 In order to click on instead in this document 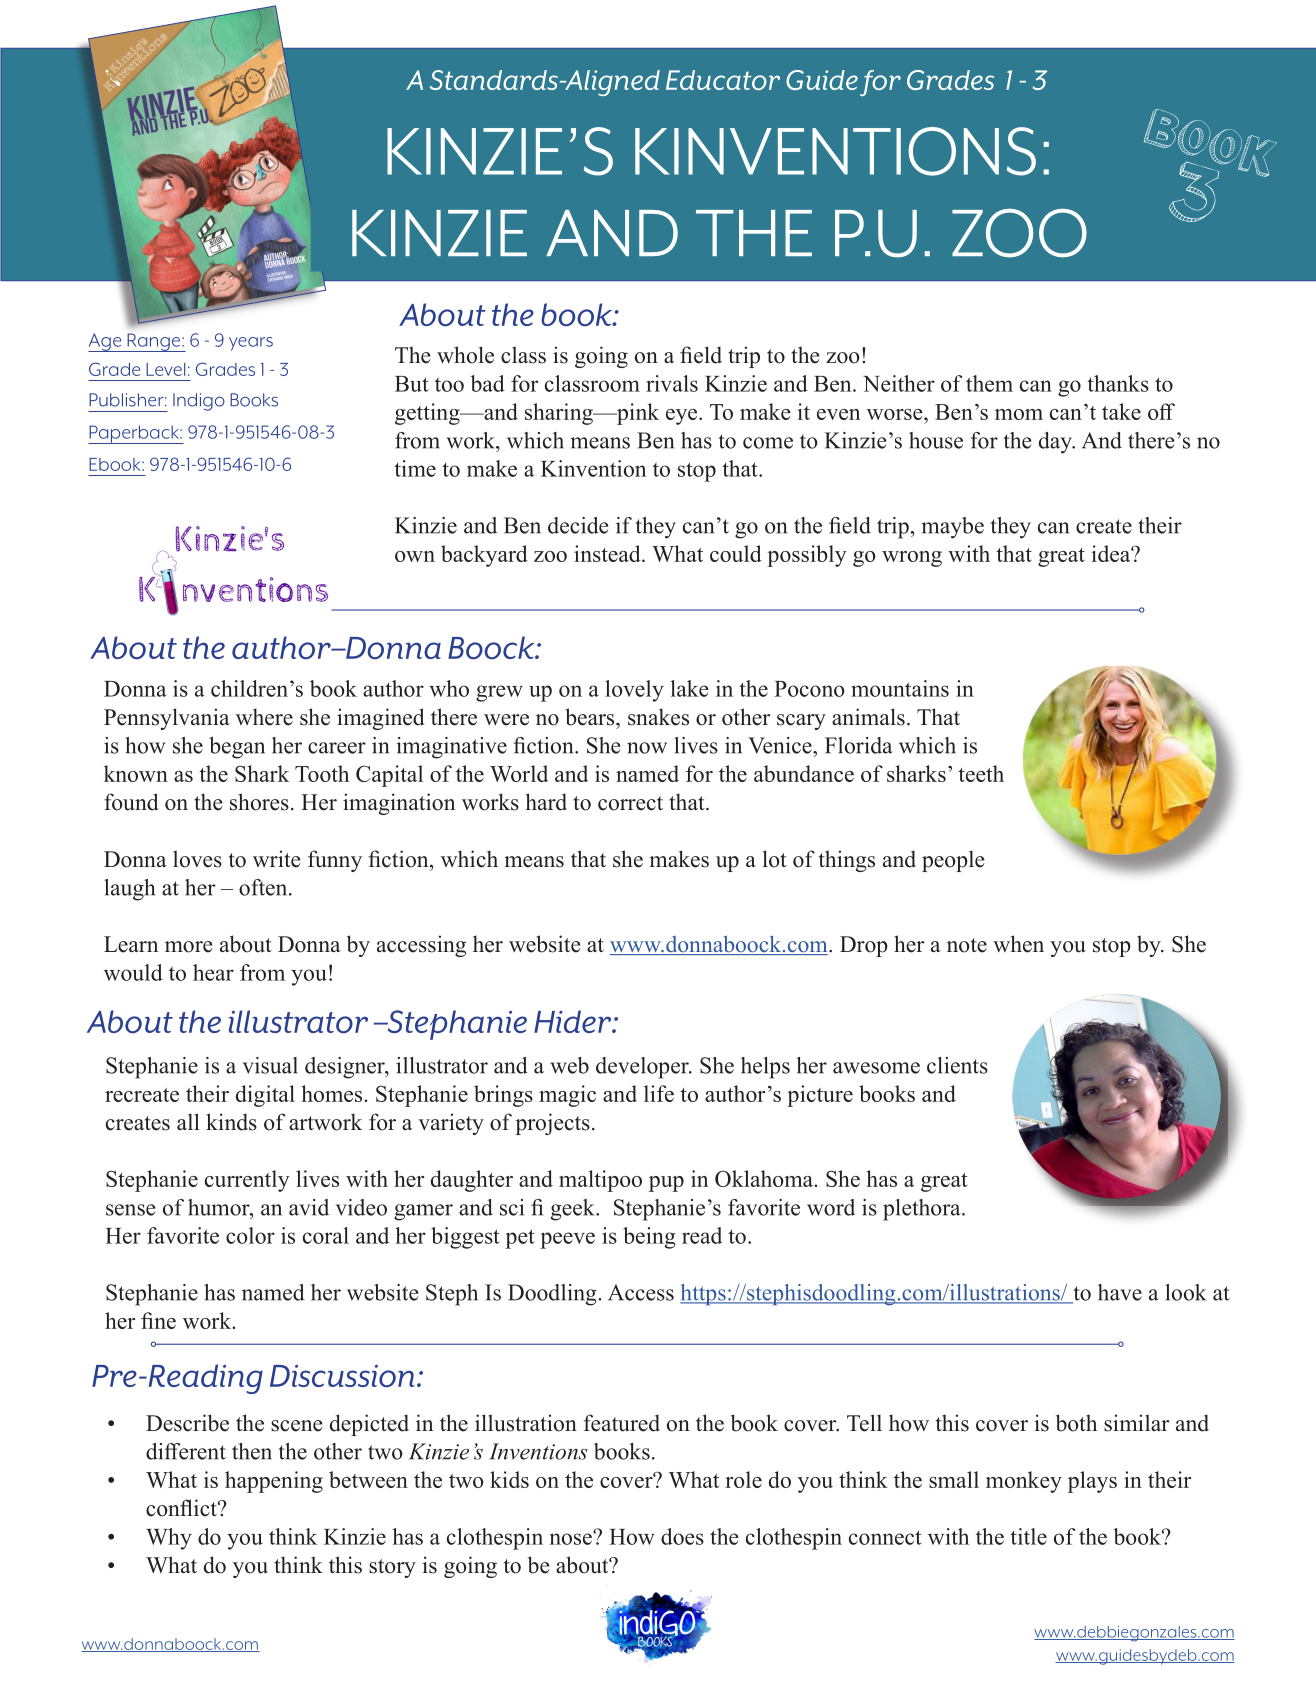, I will do `click(608, 553)`.
